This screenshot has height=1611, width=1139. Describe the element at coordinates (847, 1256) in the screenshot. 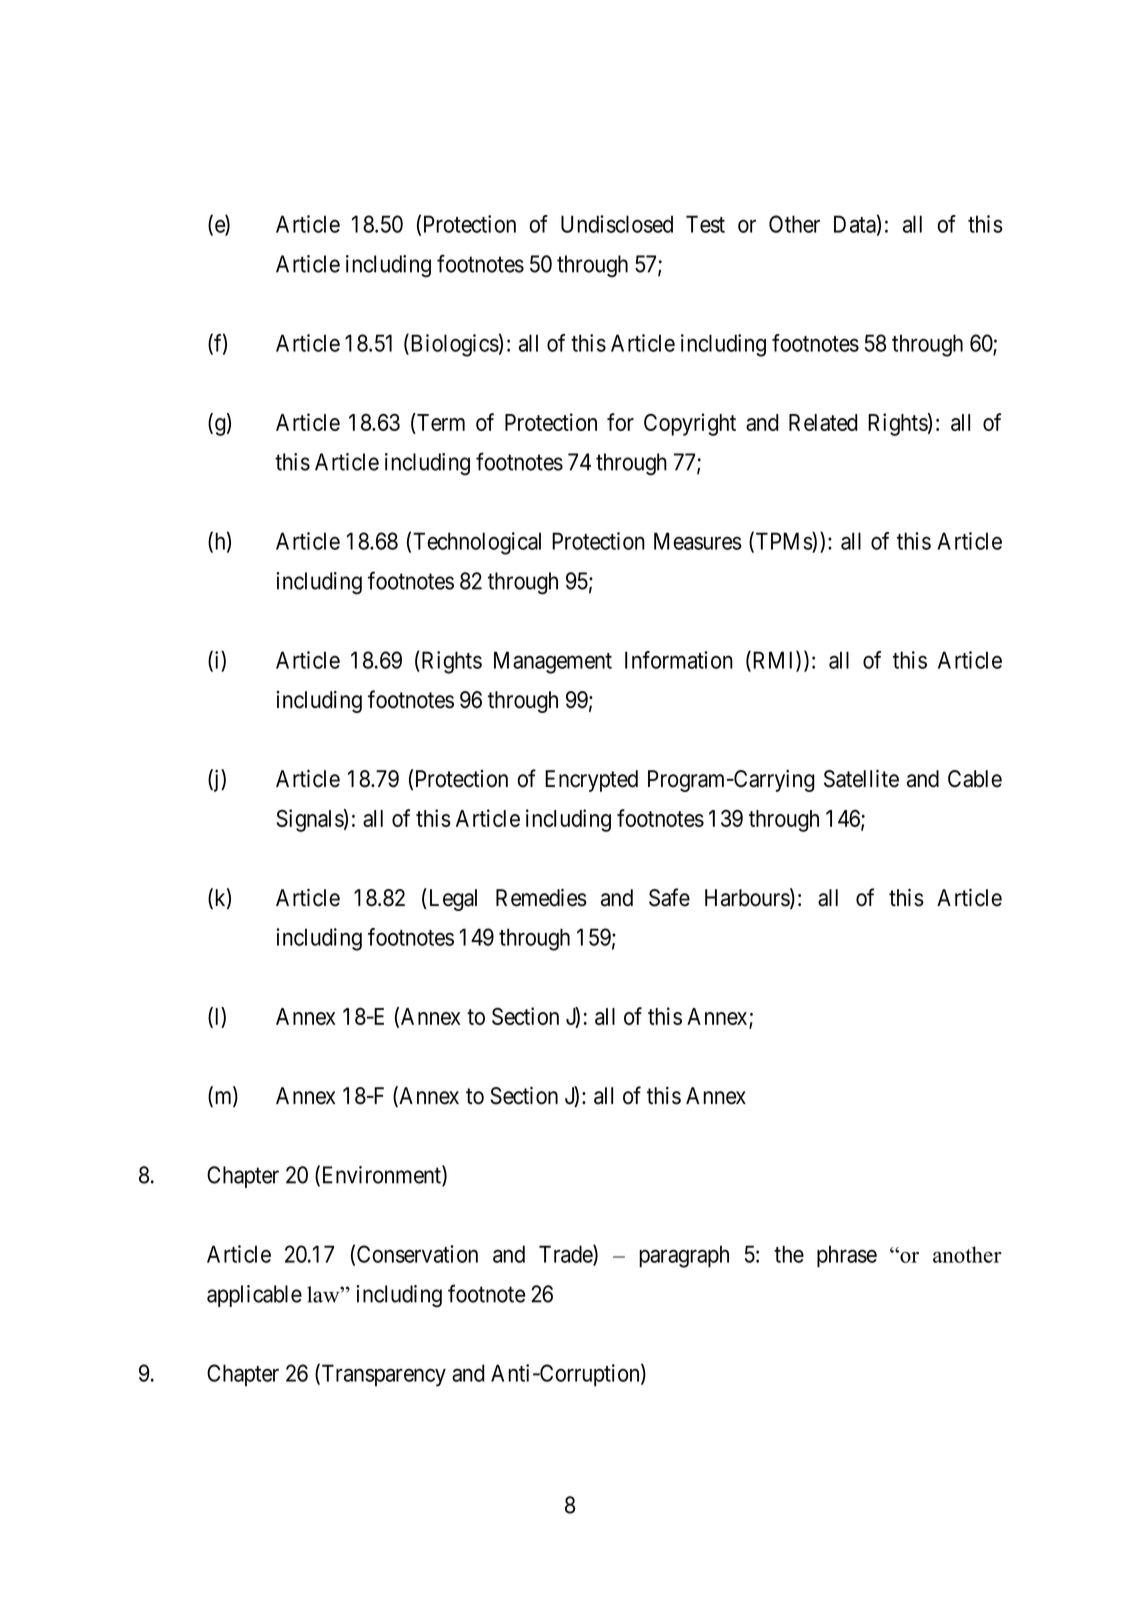

I see `phrase` at that location.
